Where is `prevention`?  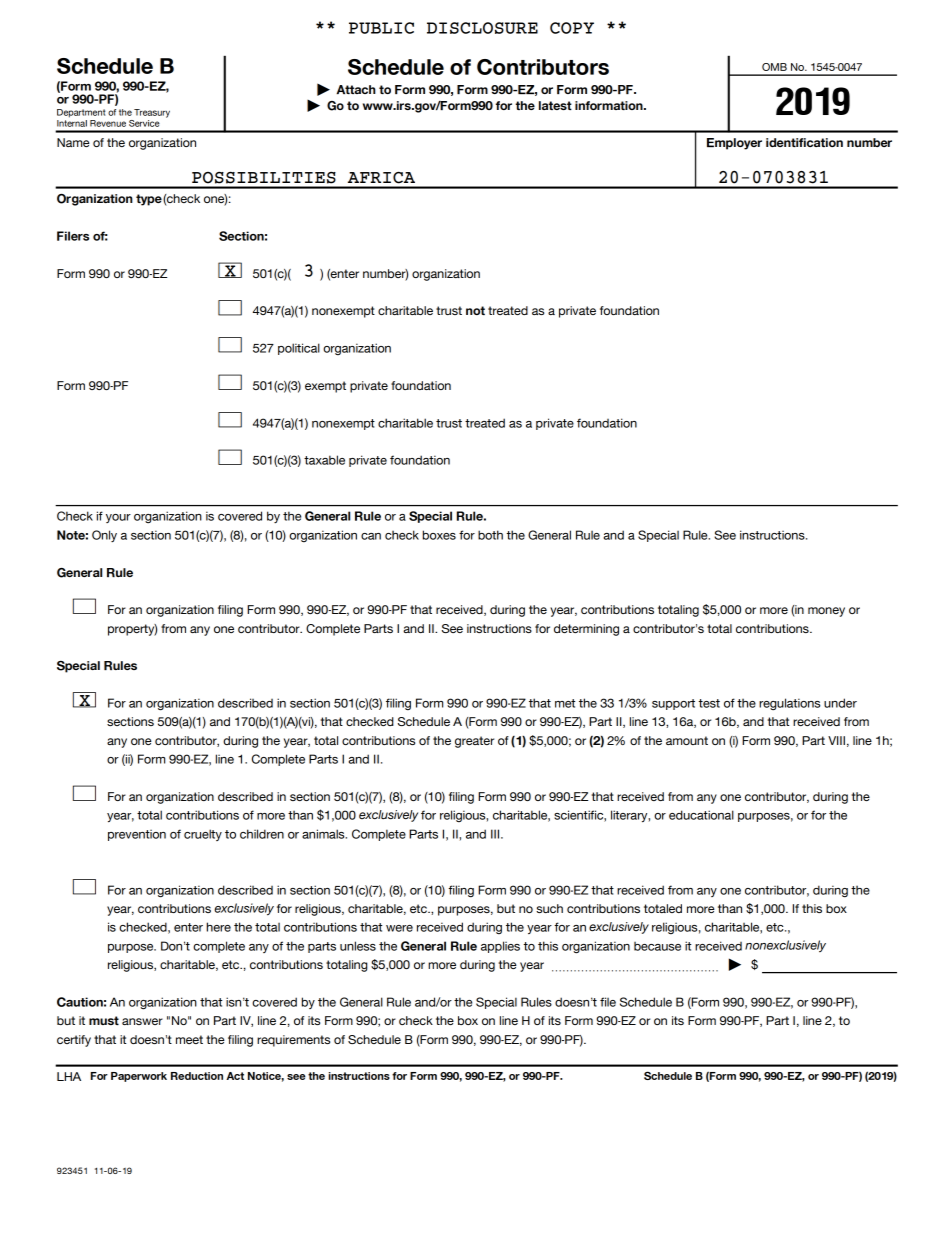
prevention is located at coordinates (137, 835).
